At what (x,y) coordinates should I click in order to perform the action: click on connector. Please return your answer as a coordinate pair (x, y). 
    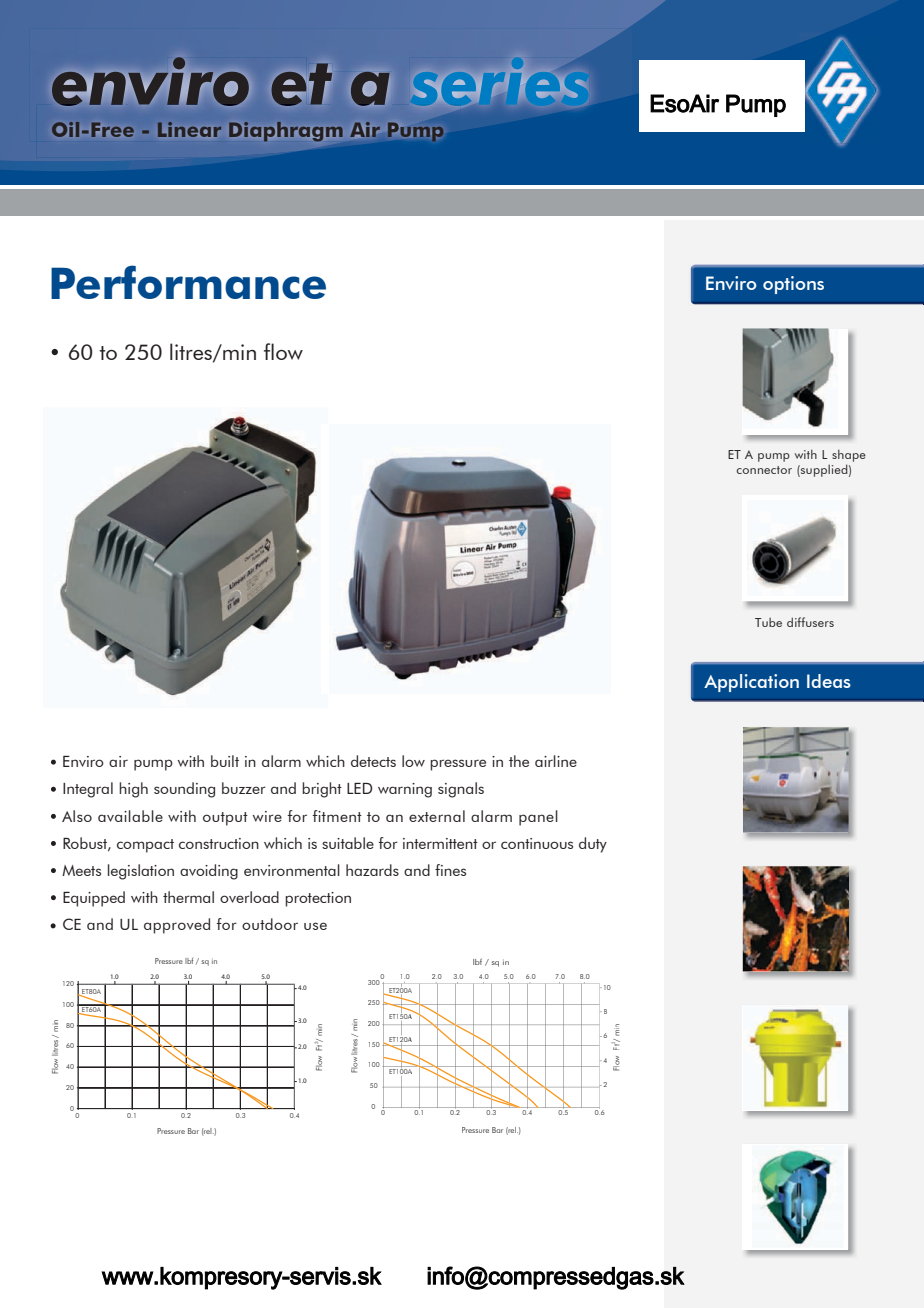
    Looking at the image, I should click on (764, 470).
